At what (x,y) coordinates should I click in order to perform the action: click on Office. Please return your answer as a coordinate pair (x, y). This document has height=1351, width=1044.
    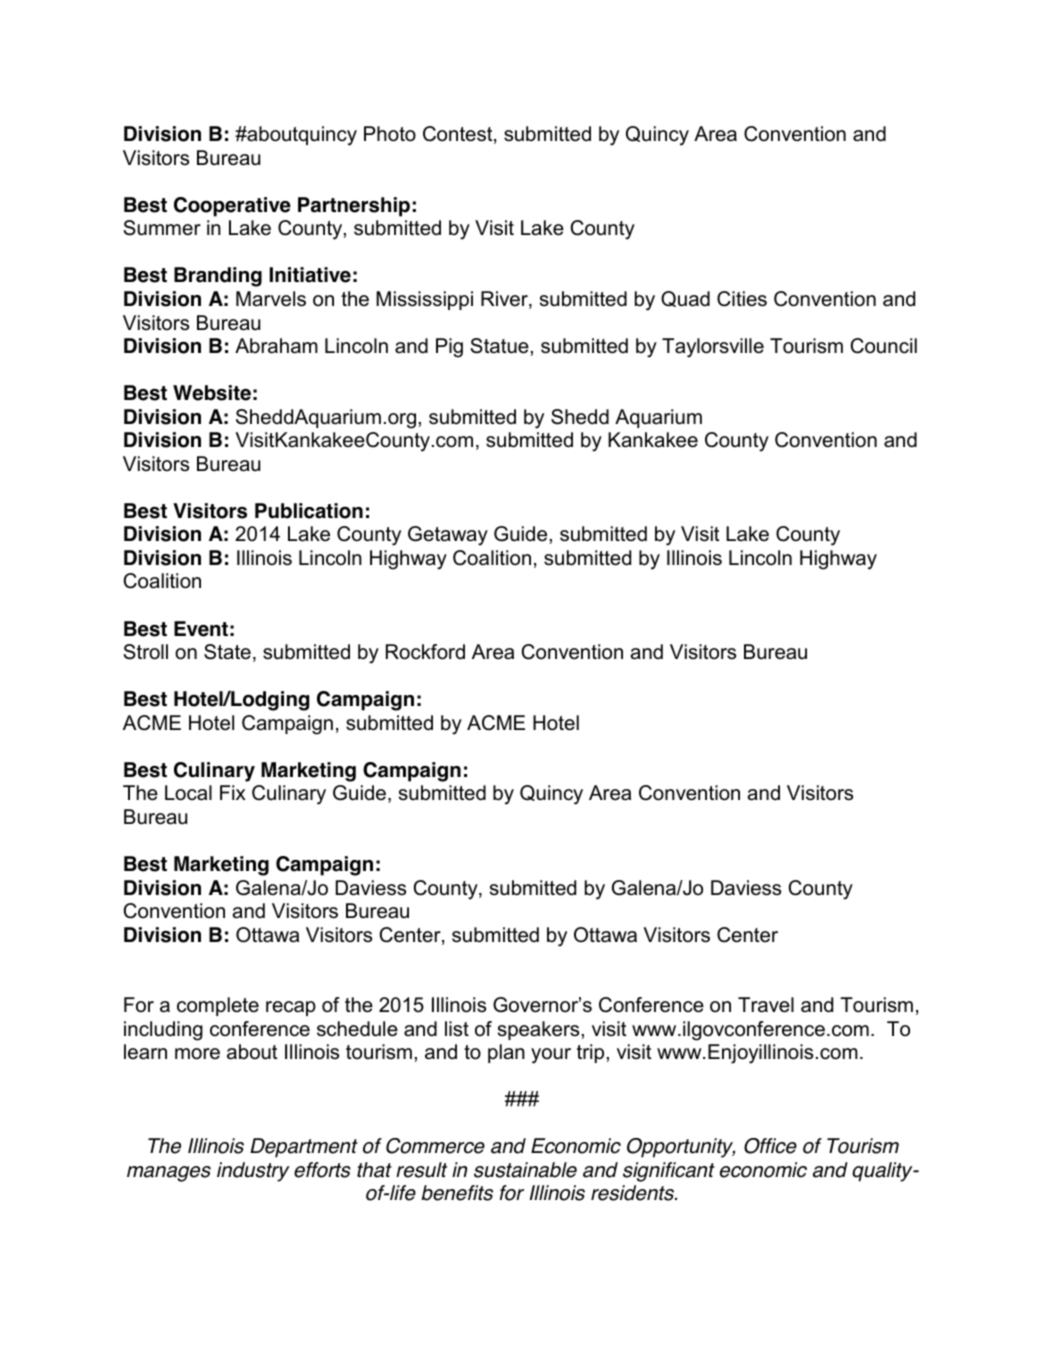
    Looking at the image, I should click on (770, 1146).
